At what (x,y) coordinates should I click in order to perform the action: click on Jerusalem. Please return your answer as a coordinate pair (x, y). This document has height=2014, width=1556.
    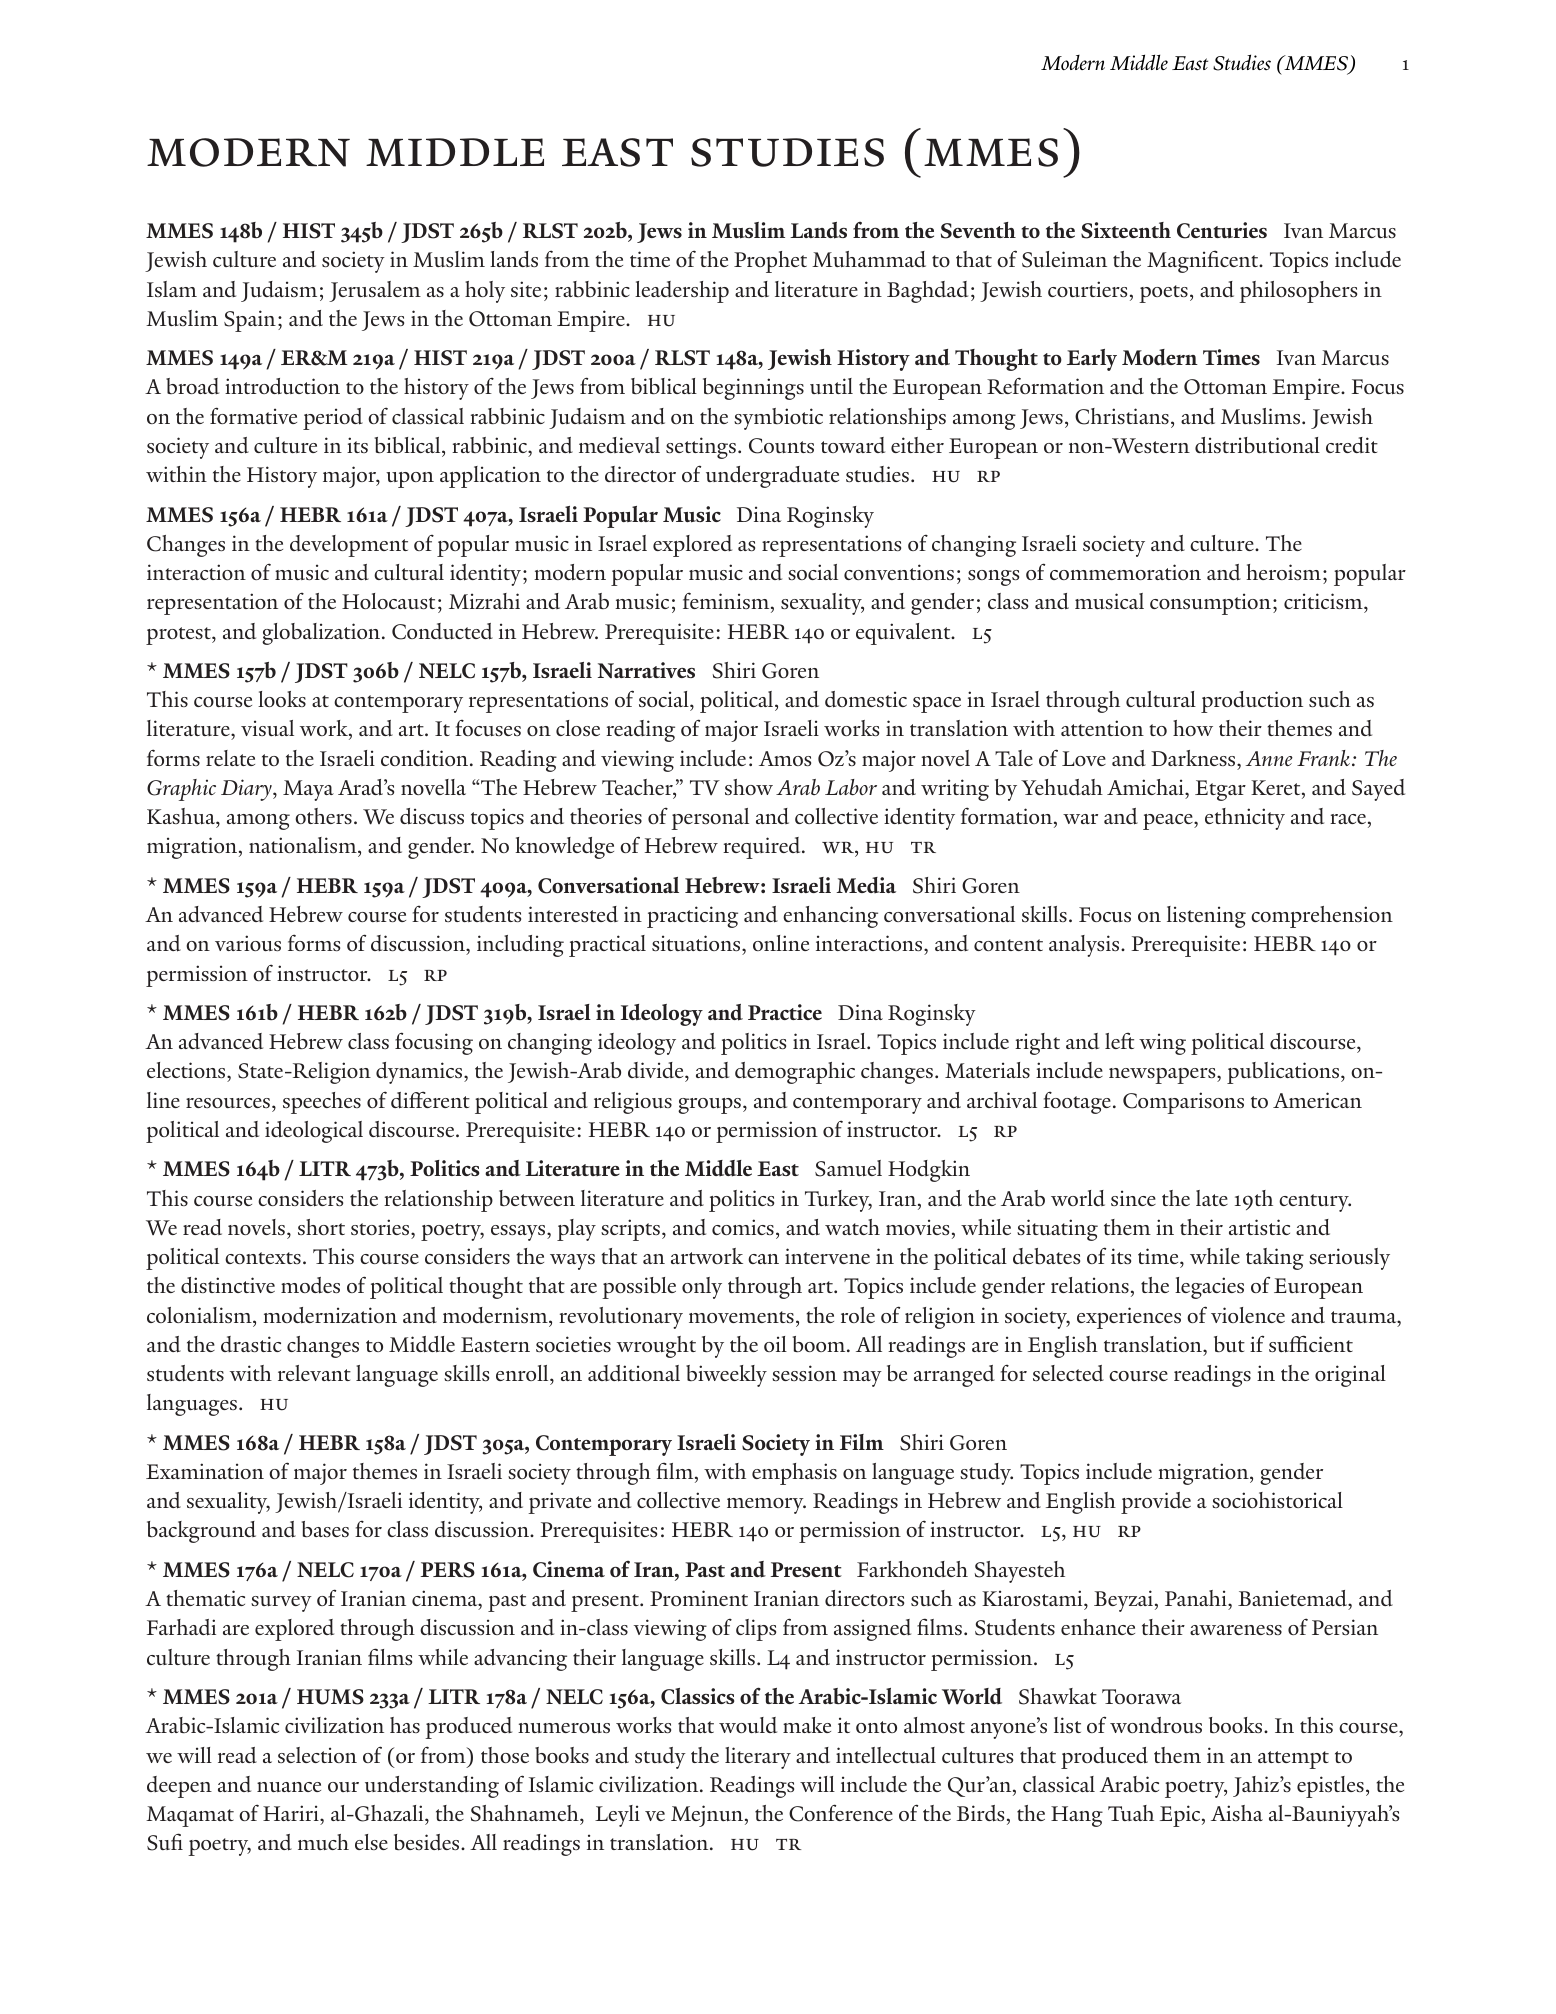
    Looking at the image, I should click on (375, 291).
